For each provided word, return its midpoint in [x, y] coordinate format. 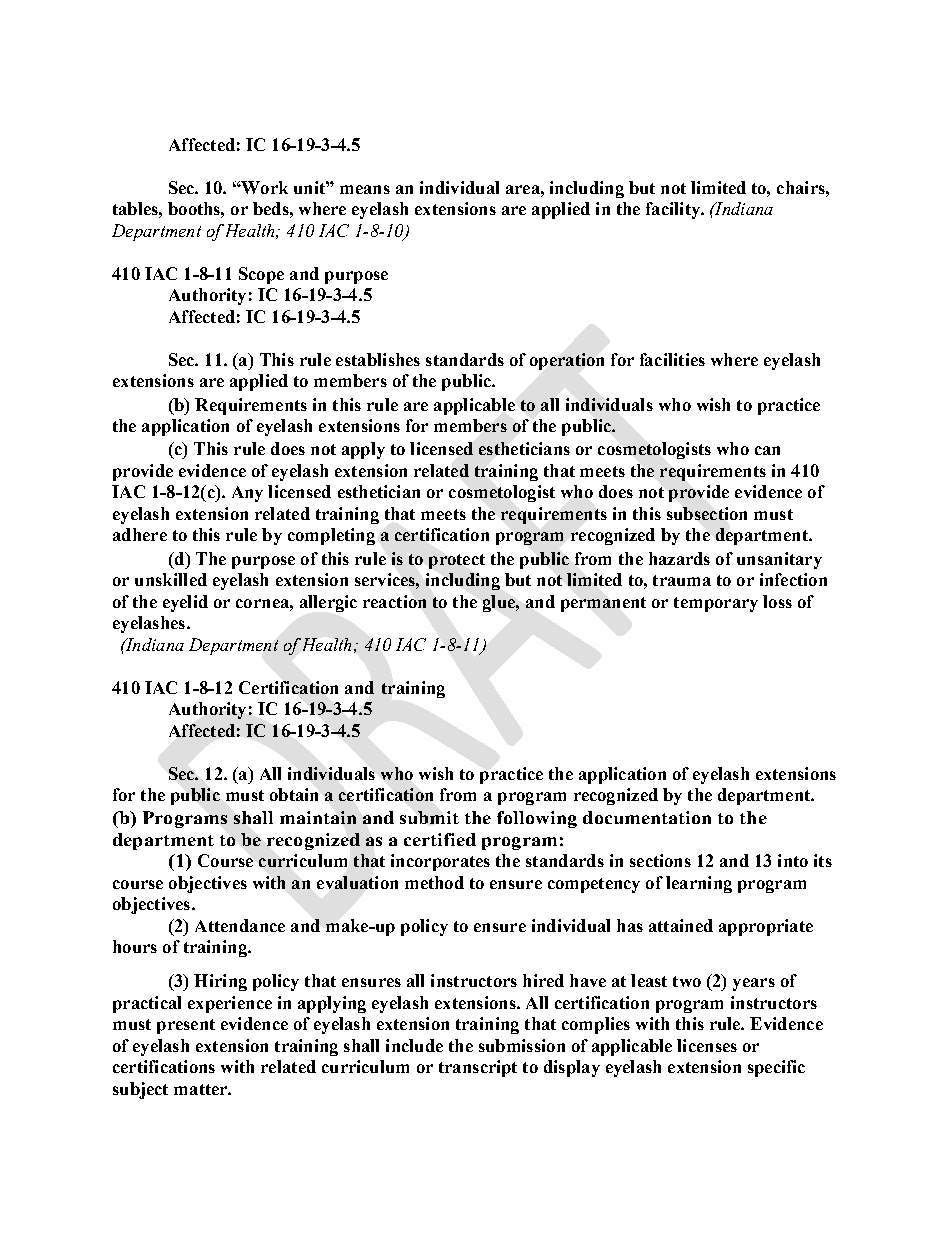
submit [429, 817]
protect [457, 561]
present [186, 1026]
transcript [478, 1068]
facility [674, 210]
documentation [647, 817]
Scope [261, 275]
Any [247, 494]
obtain [294, 794]
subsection [707, 513]
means [365, 189]
